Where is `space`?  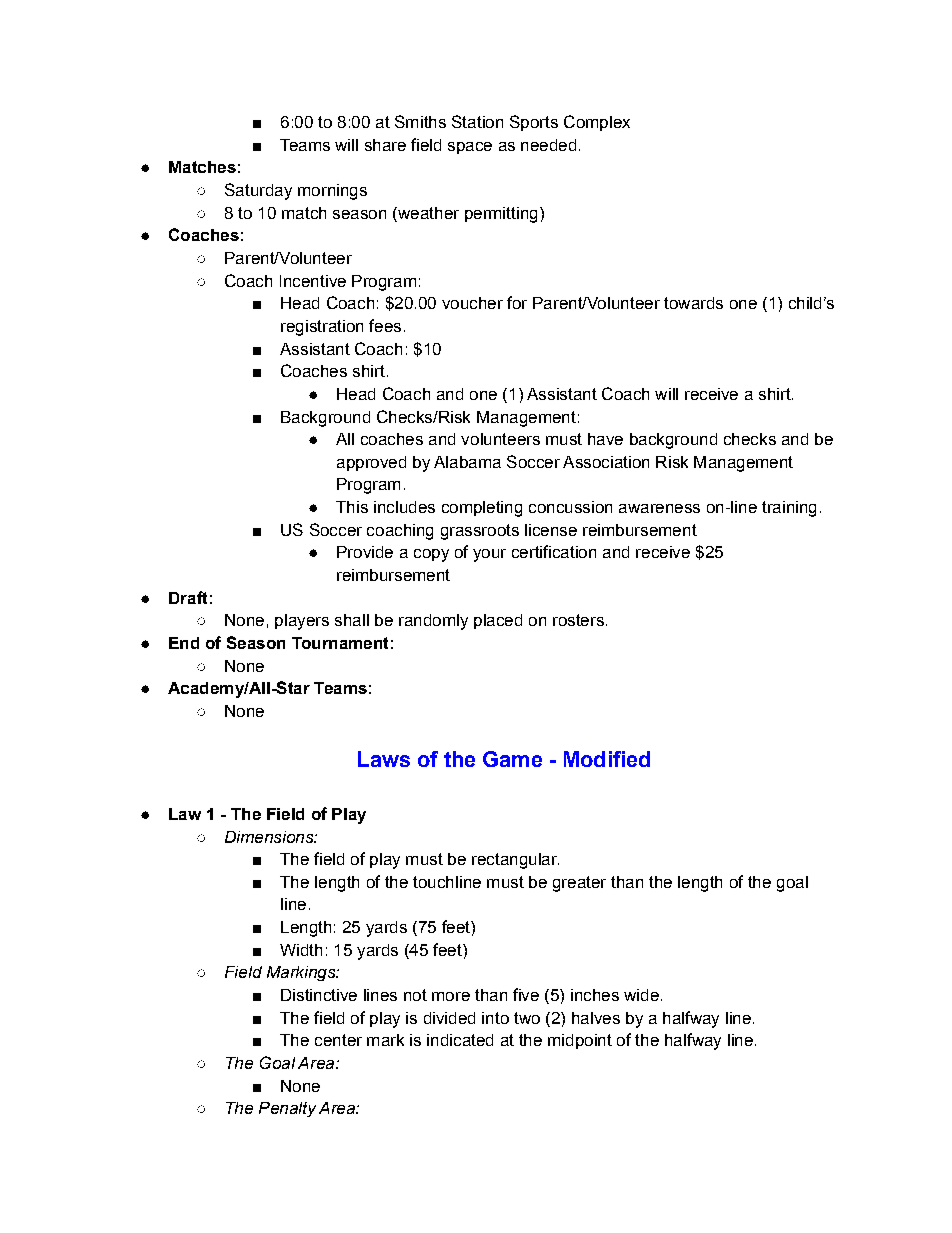 space is located at coordinates (470, 148).
